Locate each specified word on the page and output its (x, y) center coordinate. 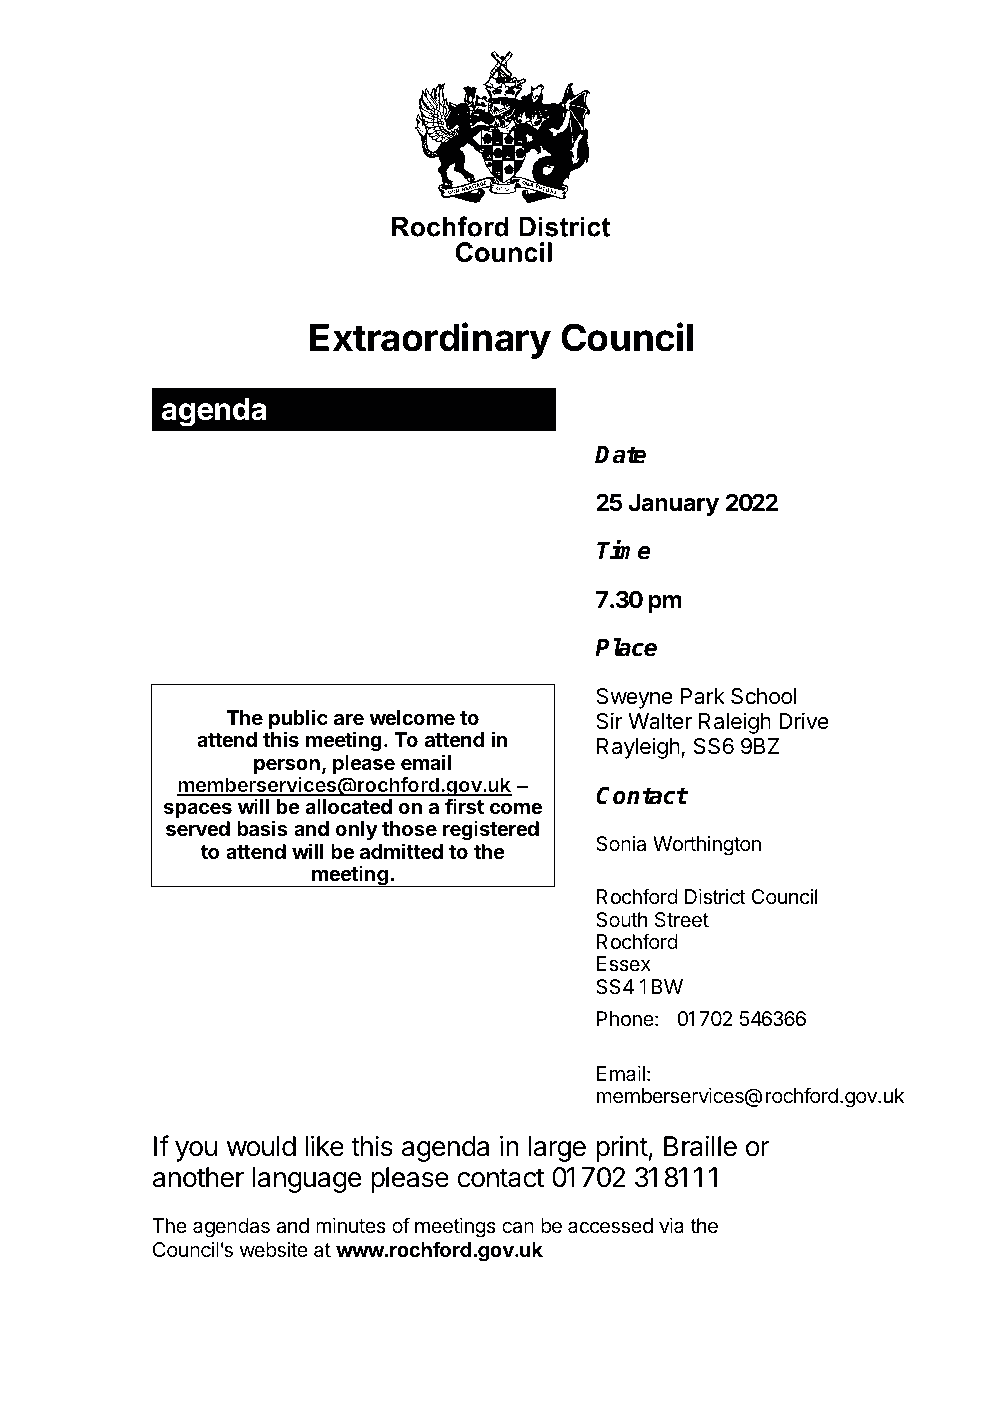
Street (682, 920)
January (673, 505)
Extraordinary (430, 340)
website (274, 1250)
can (518, 1228)
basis (262, 828)
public (298, 720)
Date (620, 455)
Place (626, 647)
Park (703, 696)
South (621, 920)
